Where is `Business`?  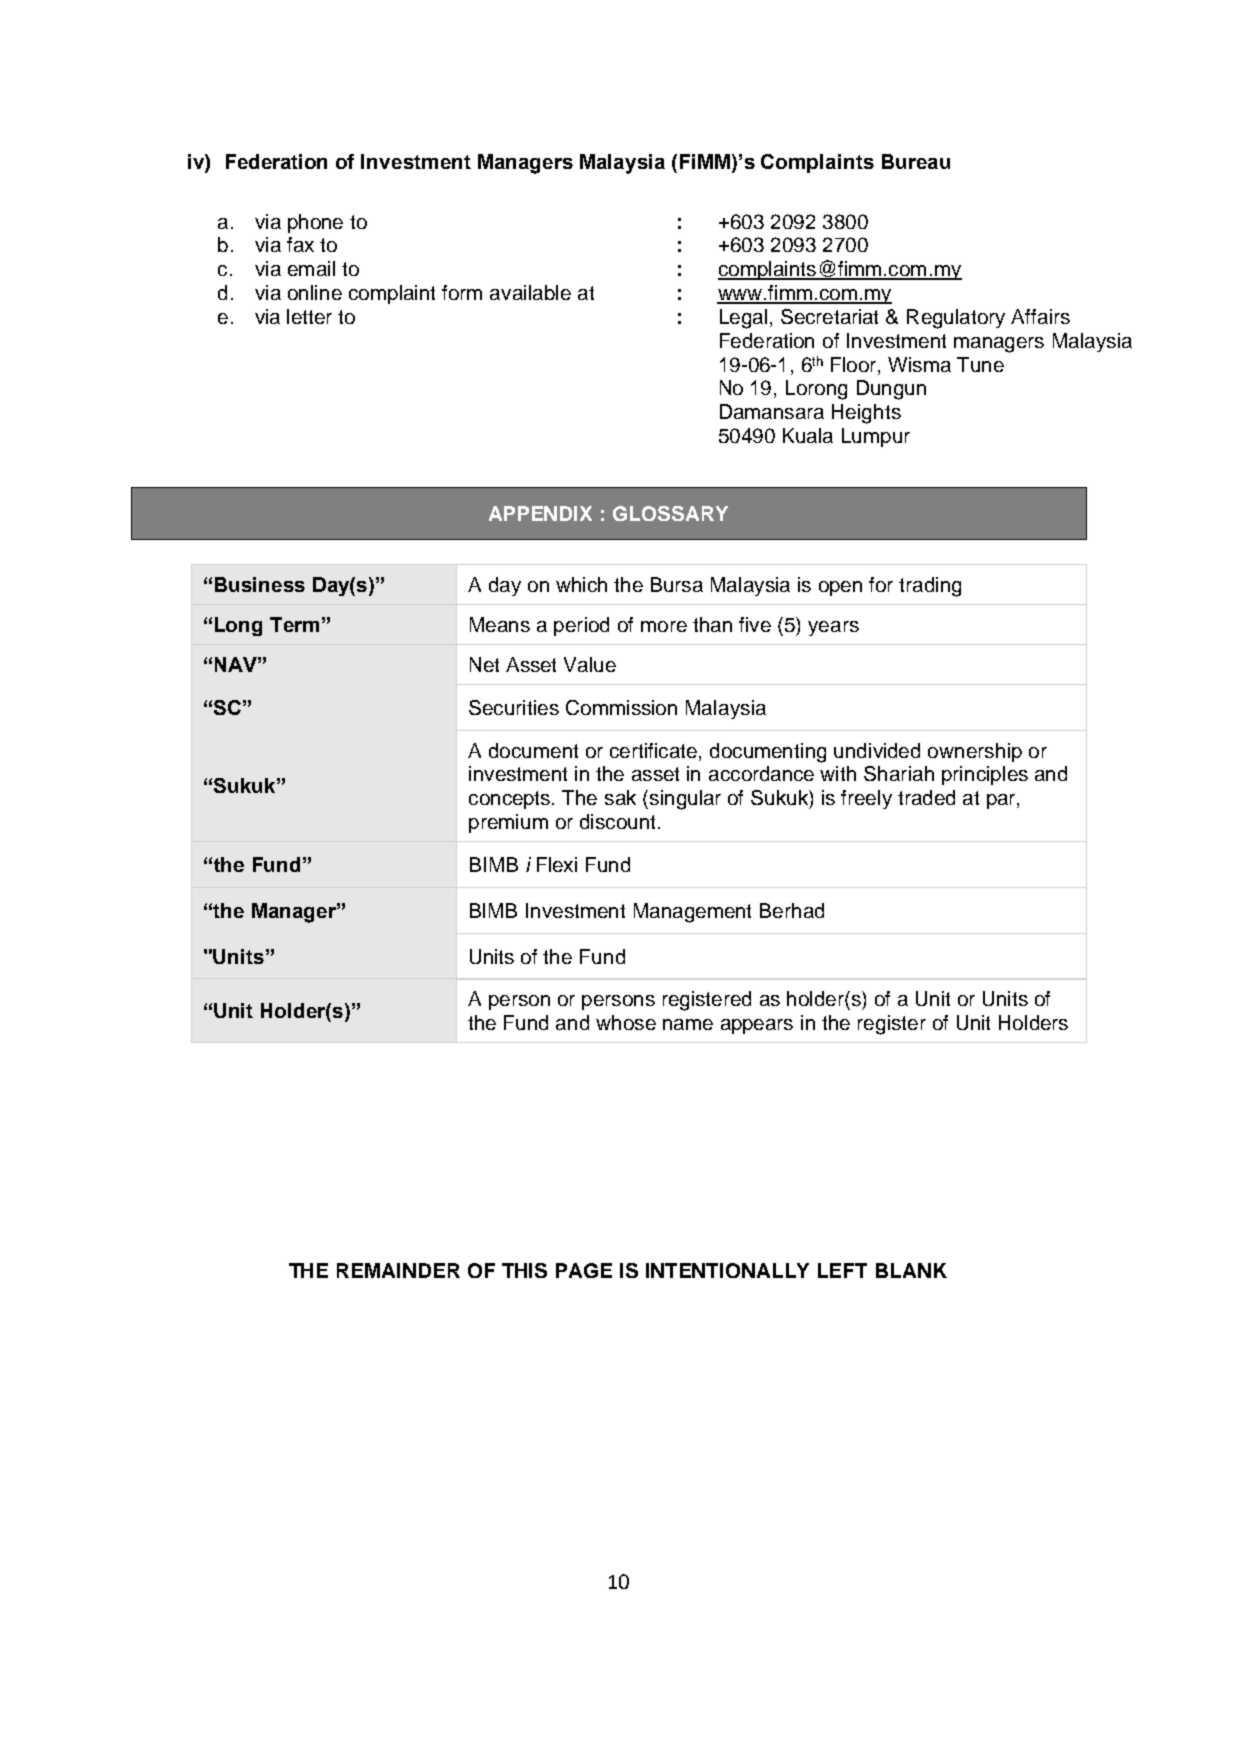
Business is located at coordinates (260, 584).
